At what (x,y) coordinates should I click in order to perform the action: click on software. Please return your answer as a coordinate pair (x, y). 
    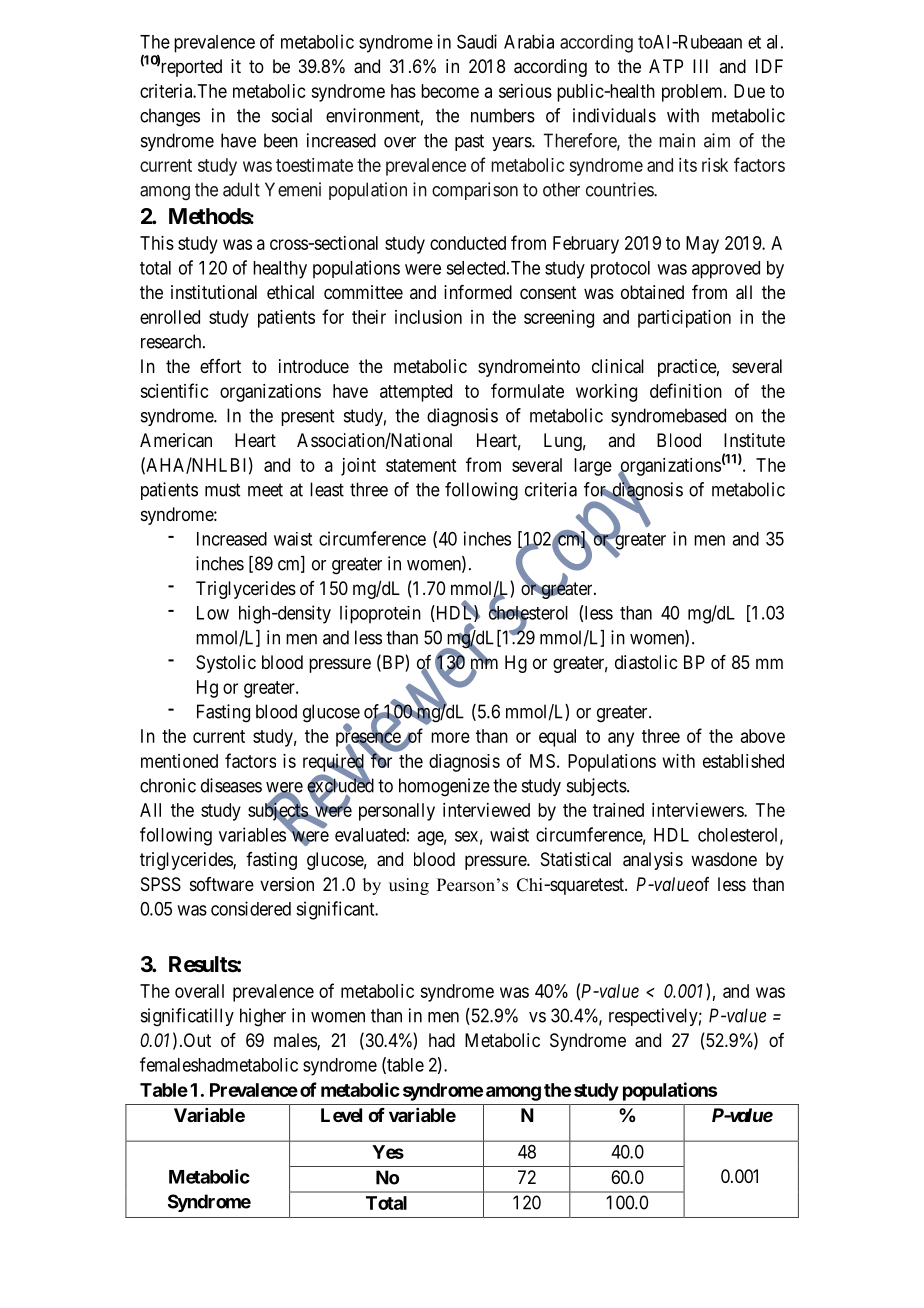
    Looking at the image, I should click on (222, 884).
